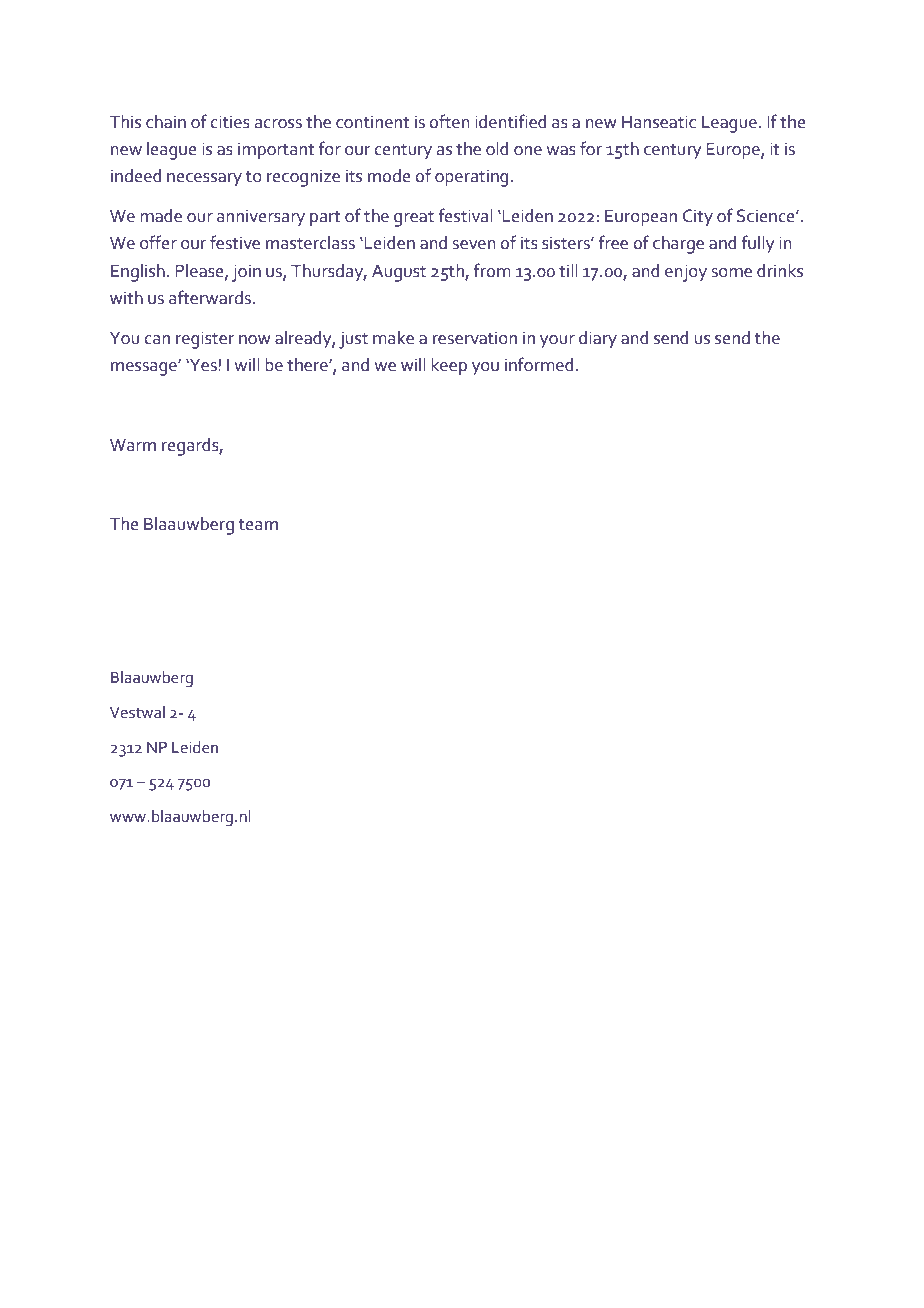 This screenshot has height=1308, width=924. What do you see at coordinates (258, 525) in the screenshot?
I see `team` at bounding box center [258, 525].
